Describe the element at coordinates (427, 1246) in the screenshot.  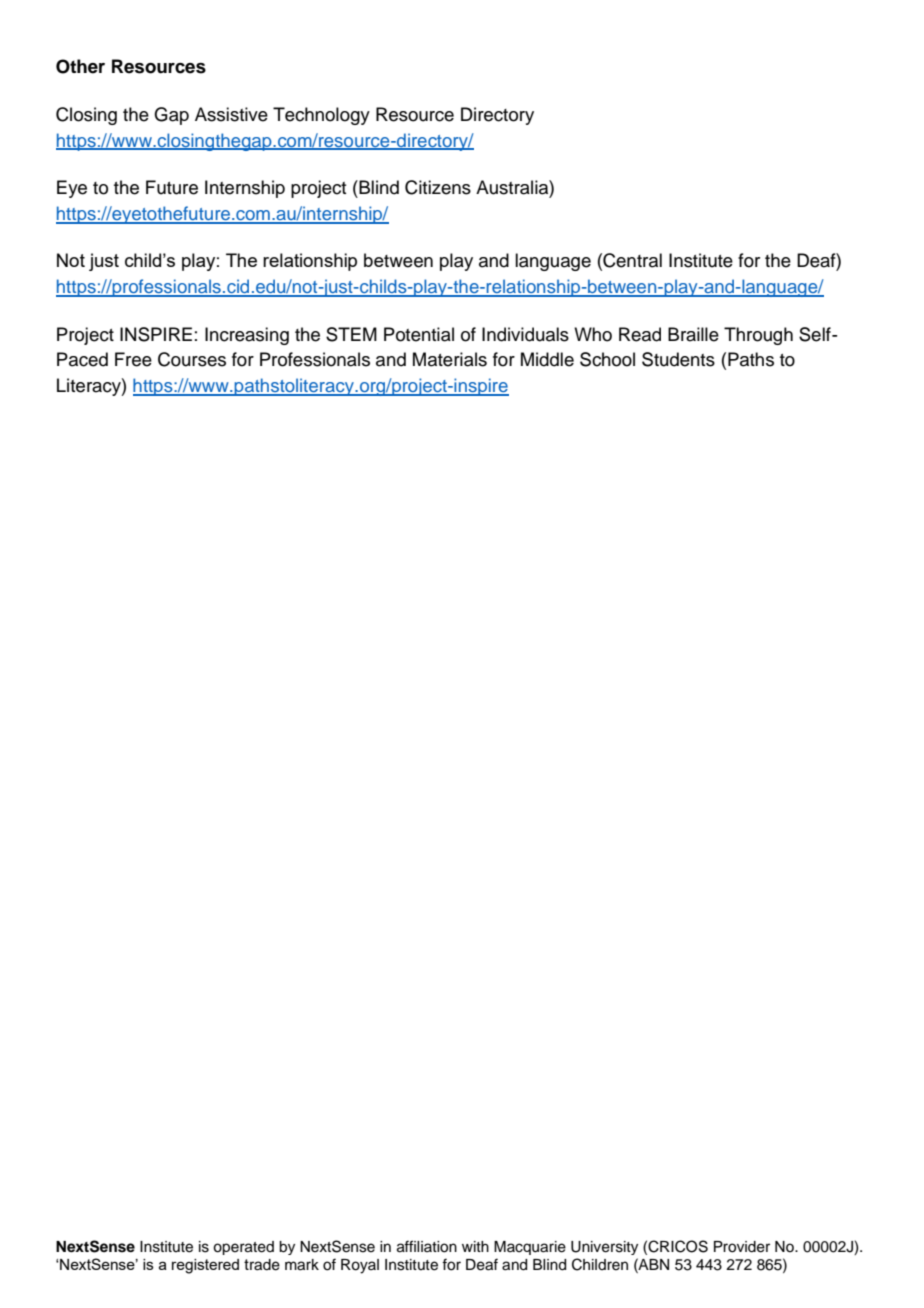
I see `affiliation` at that location.
